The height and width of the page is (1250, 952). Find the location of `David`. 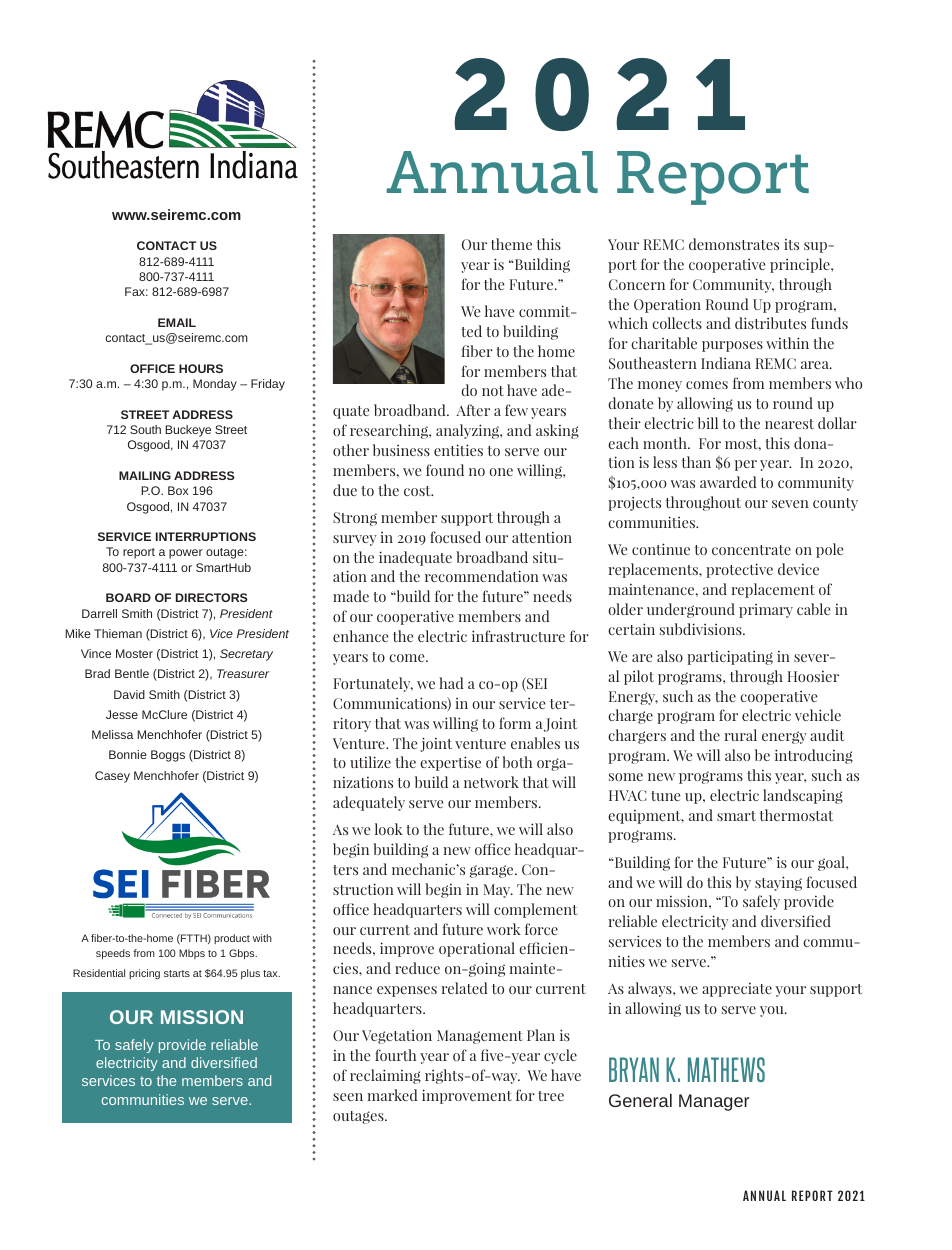

David is located at coordinates (129, 694).
